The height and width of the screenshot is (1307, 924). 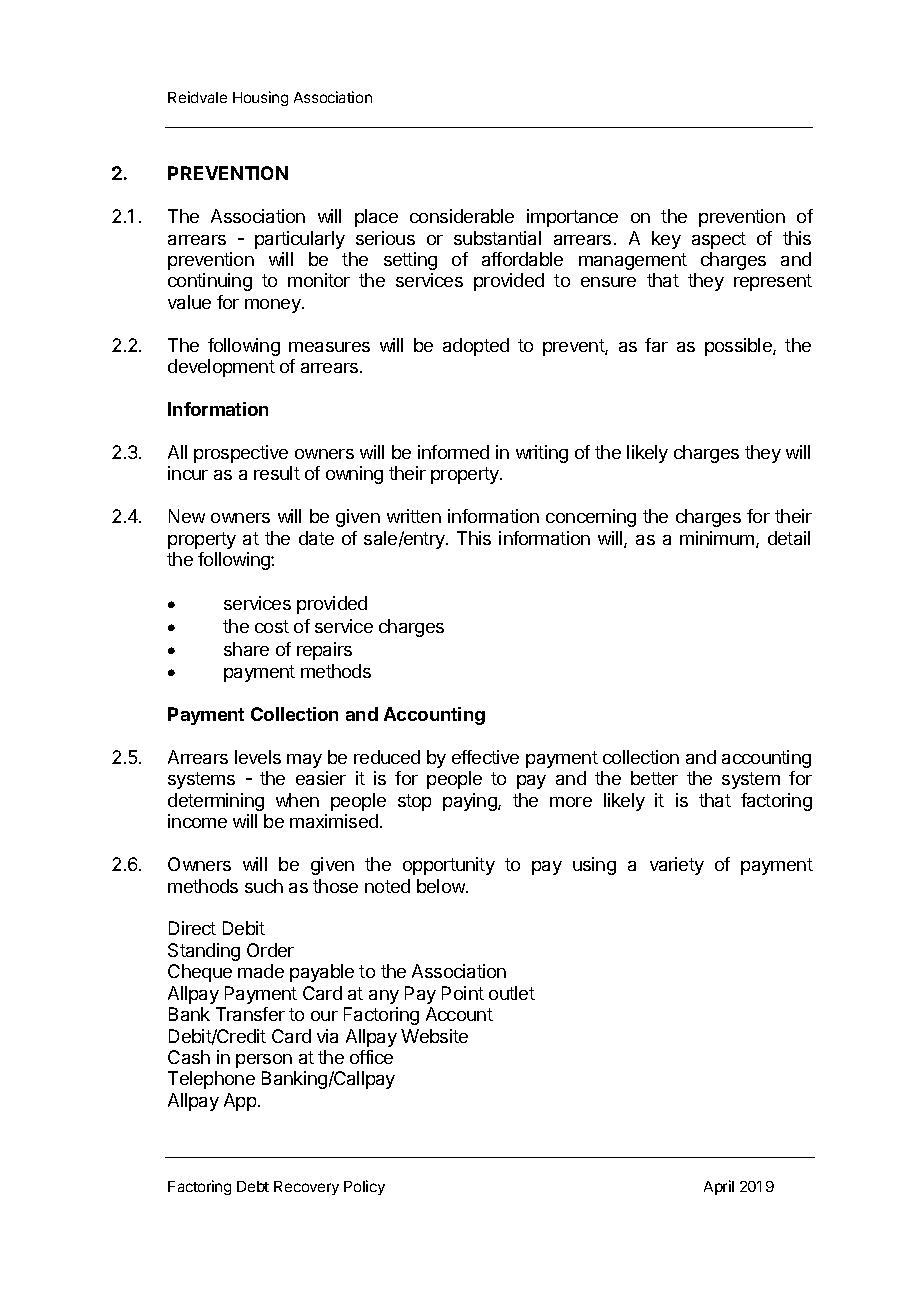 I want to click on particularly, so click(x=300, y=240).
